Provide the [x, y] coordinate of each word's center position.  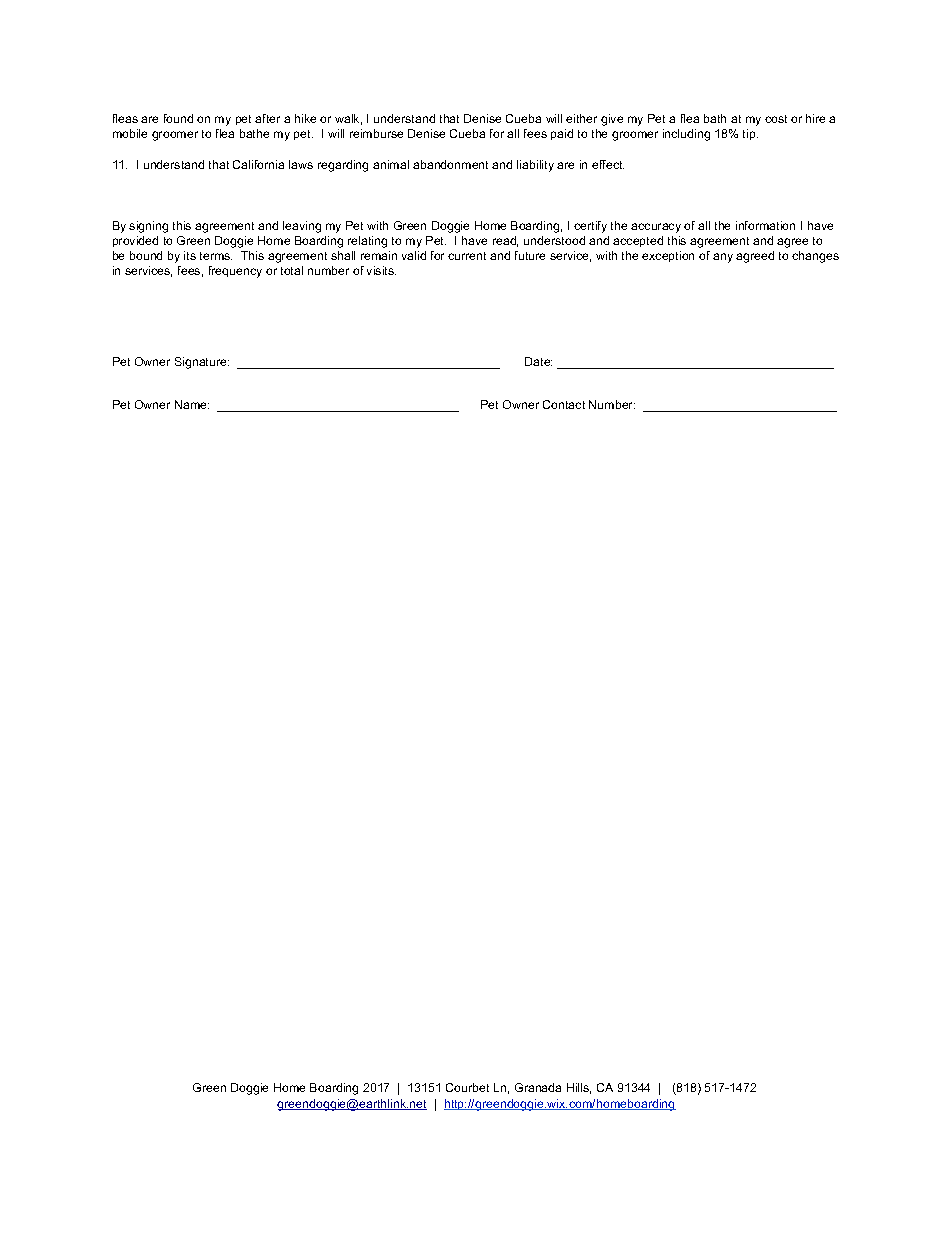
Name [192, 404]
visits [381, 270]
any [723, 258]
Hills [579, 1088]
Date [538, 361]
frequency [235, 272]
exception [668, 256]
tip [750, 134]
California [258, 164]
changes [815, 257]
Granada [538, 1087]
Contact [564, 404]
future [530, 255]
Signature [202, 363]
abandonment [450, 164]
